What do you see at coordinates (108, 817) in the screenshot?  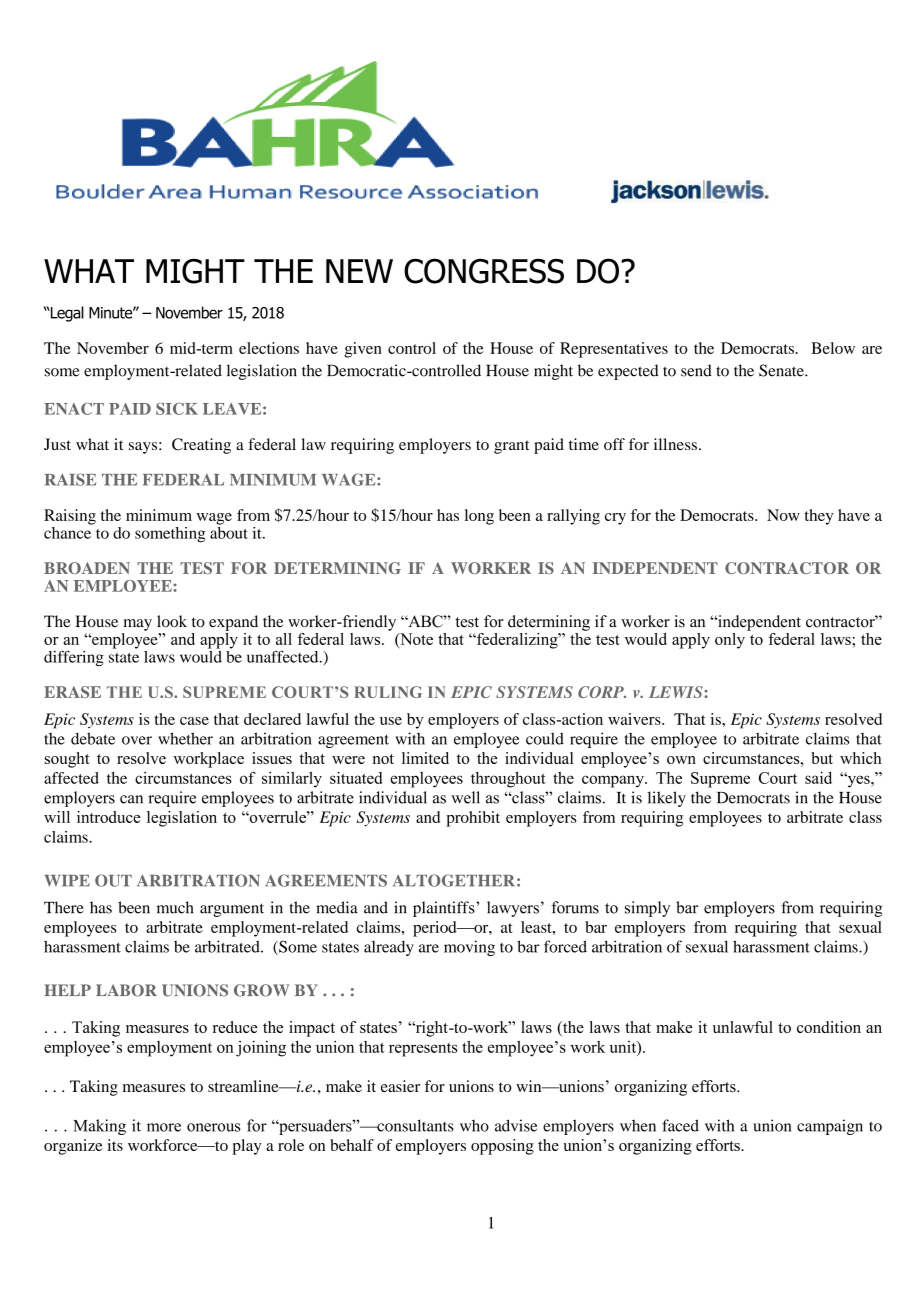 I see `introduce` at bounding box center [108, 817].
